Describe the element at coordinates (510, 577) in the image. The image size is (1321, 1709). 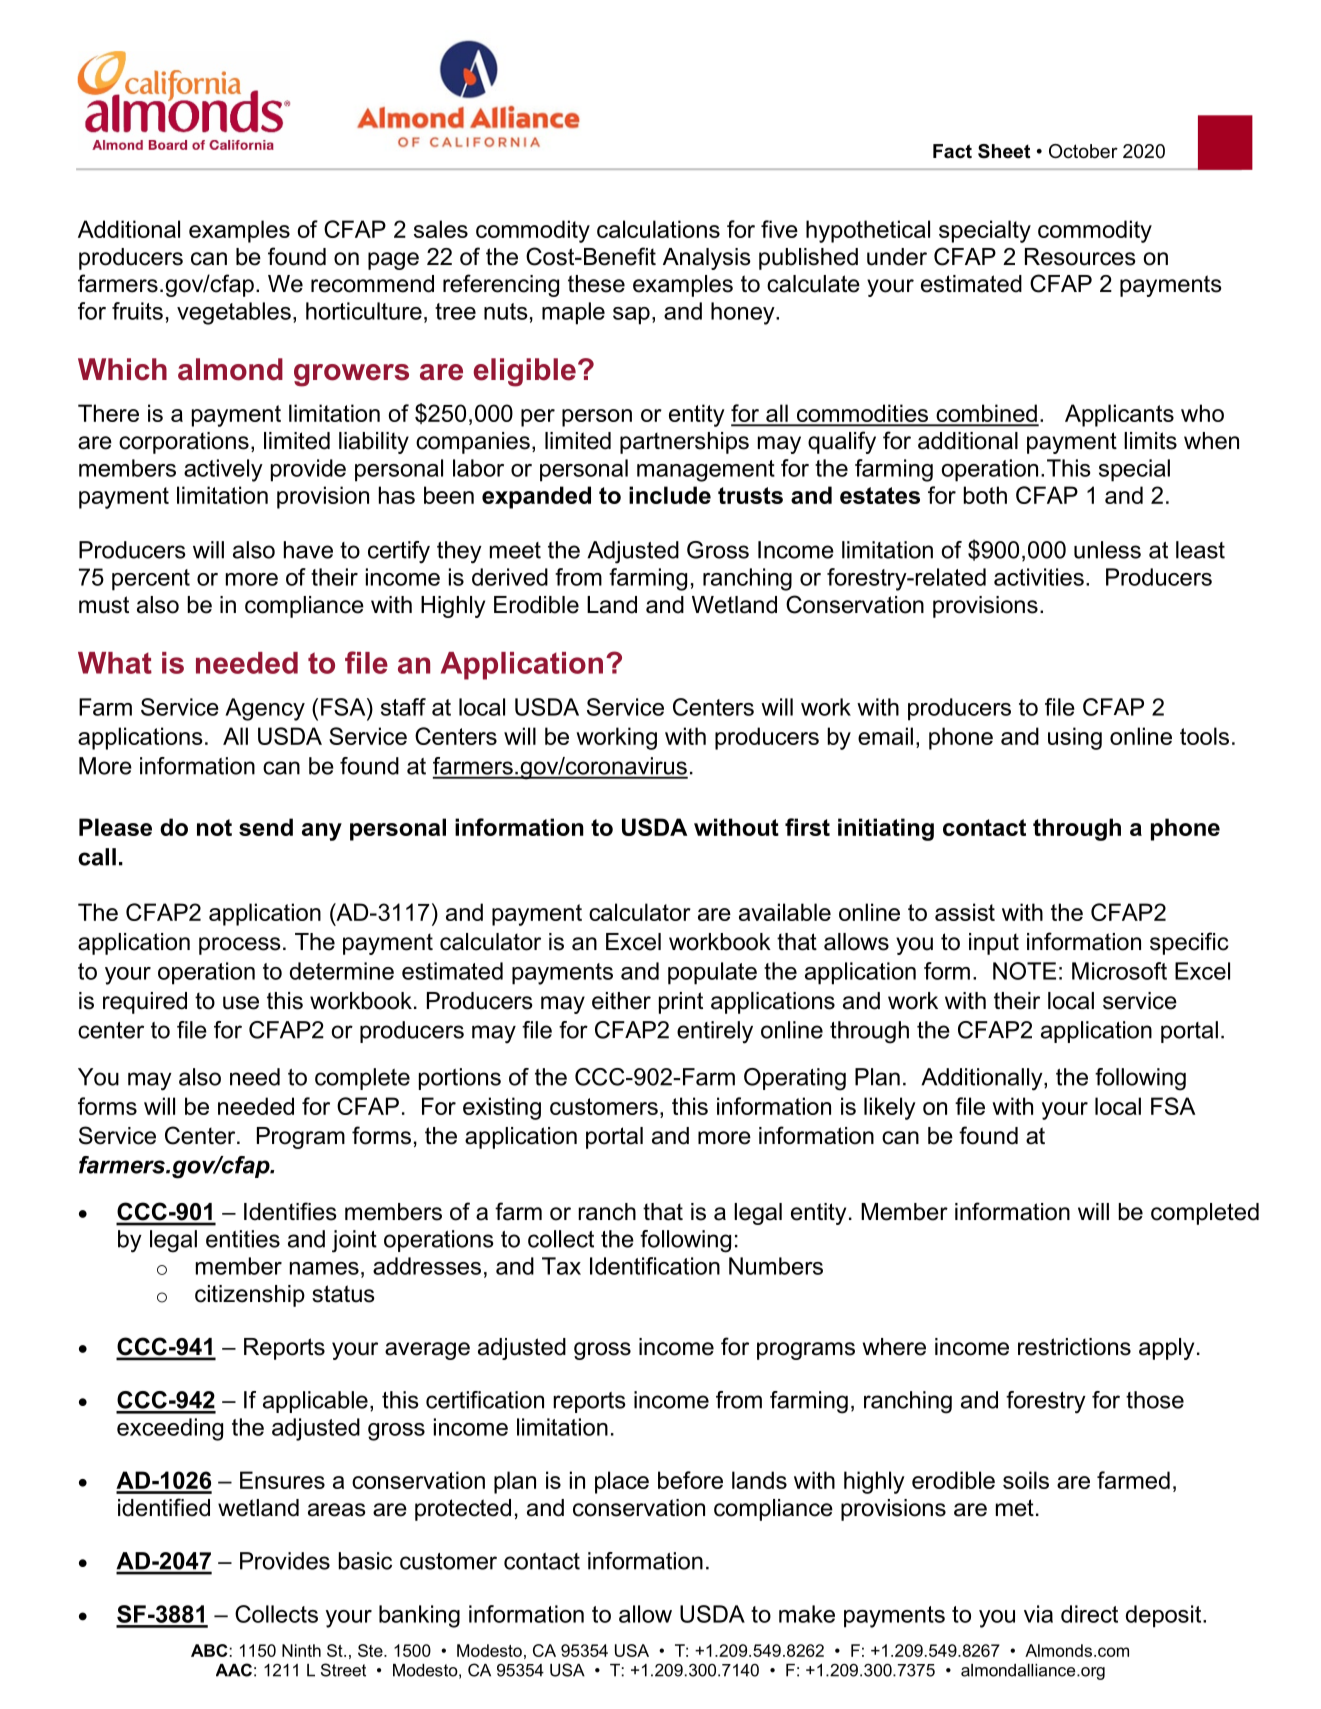
I see `derived` at that location.
